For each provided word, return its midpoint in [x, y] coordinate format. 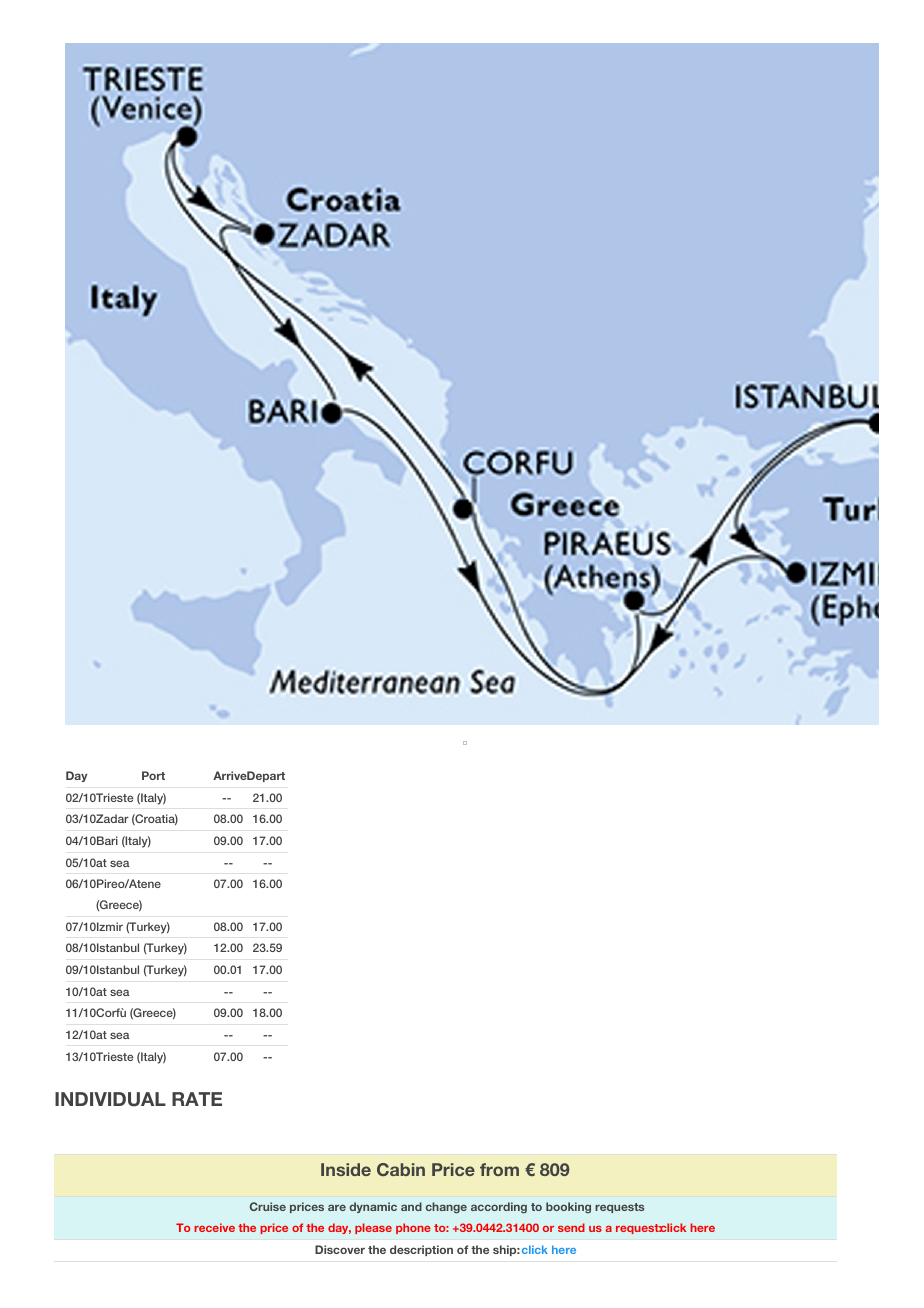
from [499, 1169]
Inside [346, 1169]
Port [153, 775]
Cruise [268, 1206]
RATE [197, 1099]
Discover [340, 1249]
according [499, 1208]
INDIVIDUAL [110, 1099]
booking [568, 1207]
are [337, 1207]
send [571, 1227]
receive [214, 1227]
